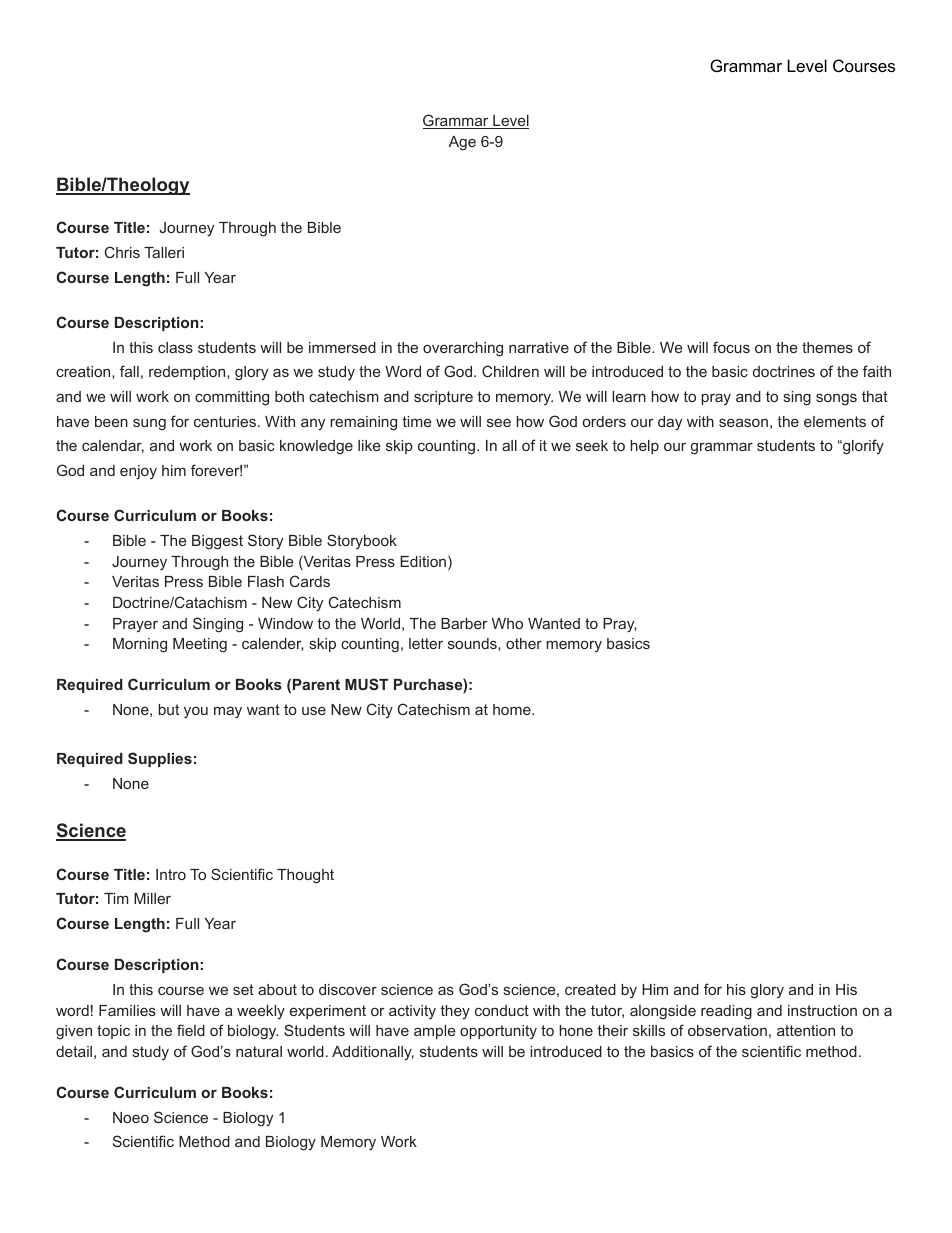 This page has height=1233, width=952. What do you see at coordinates (122, 252) in the page?
I see `Chris` at bounding box center [122, 252].
